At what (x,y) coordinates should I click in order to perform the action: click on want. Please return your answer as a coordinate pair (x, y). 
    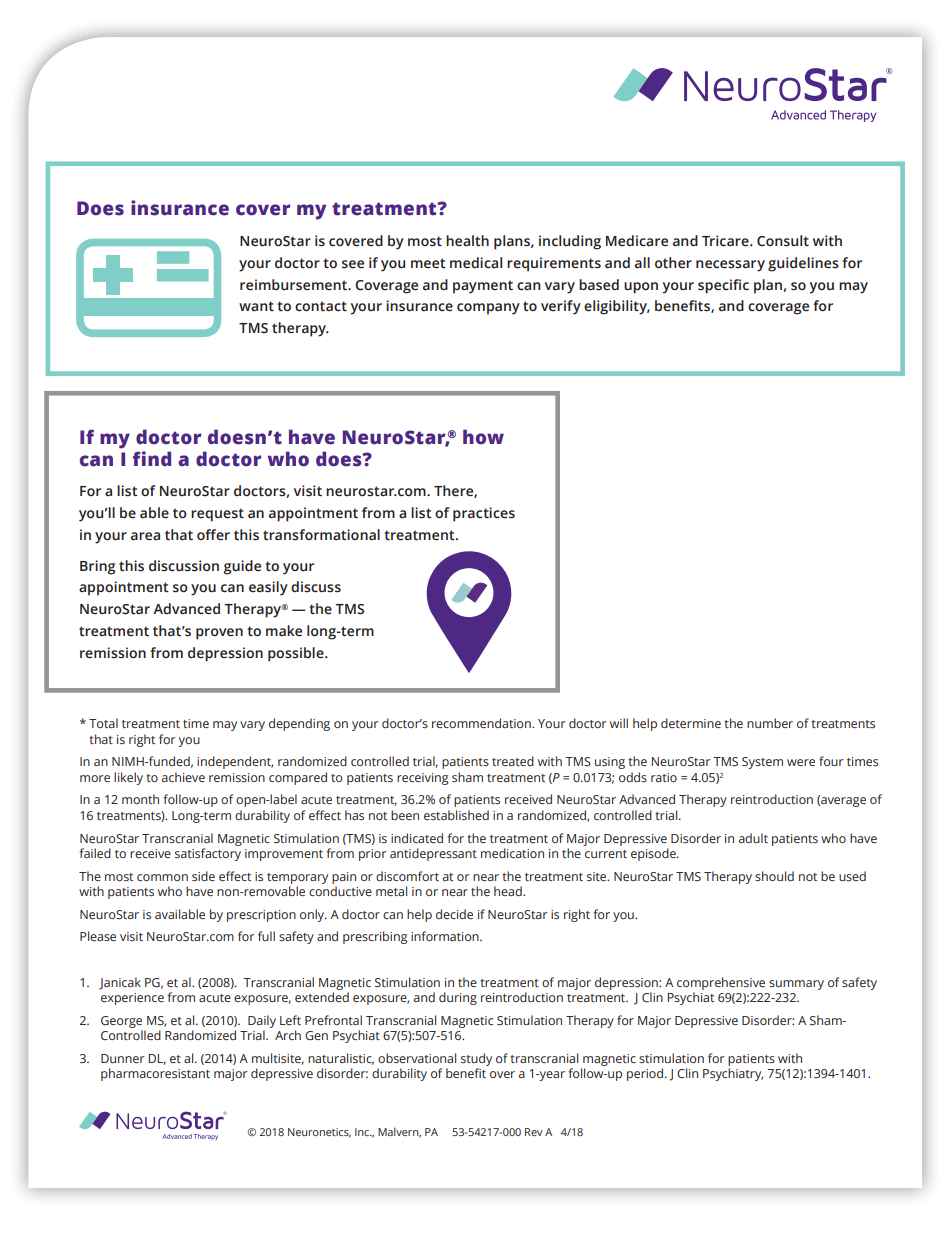
    Looking at the image, I should click on (256, 306).
